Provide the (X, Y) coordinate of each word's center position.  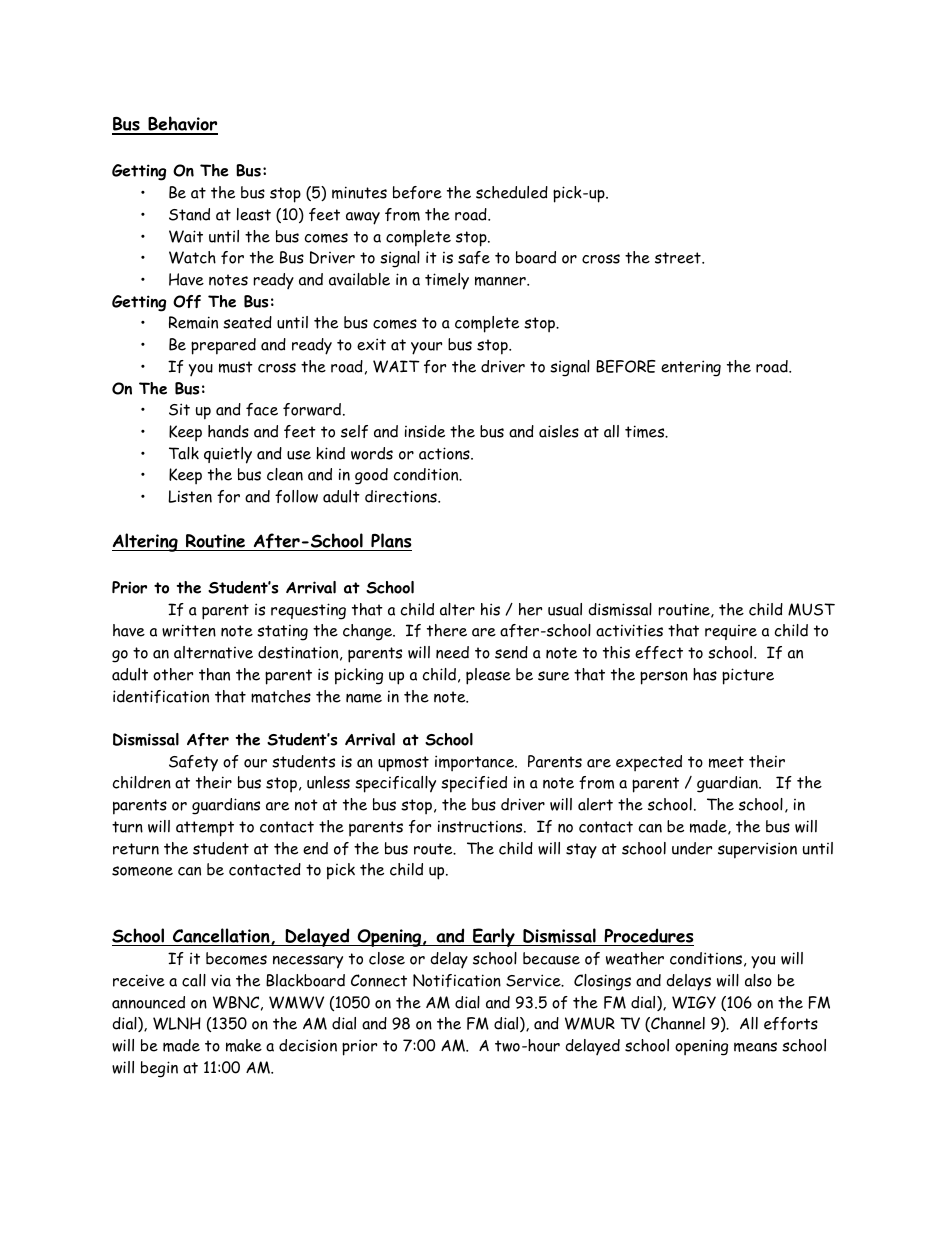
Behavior (182, 125)
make (244, 1045)
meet (726, 762)
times (646, 431)
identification (161, 696)
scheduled (512, 192)
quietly (228, 455)
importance (475, 763)
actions (445, 453)
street (679, 258)
